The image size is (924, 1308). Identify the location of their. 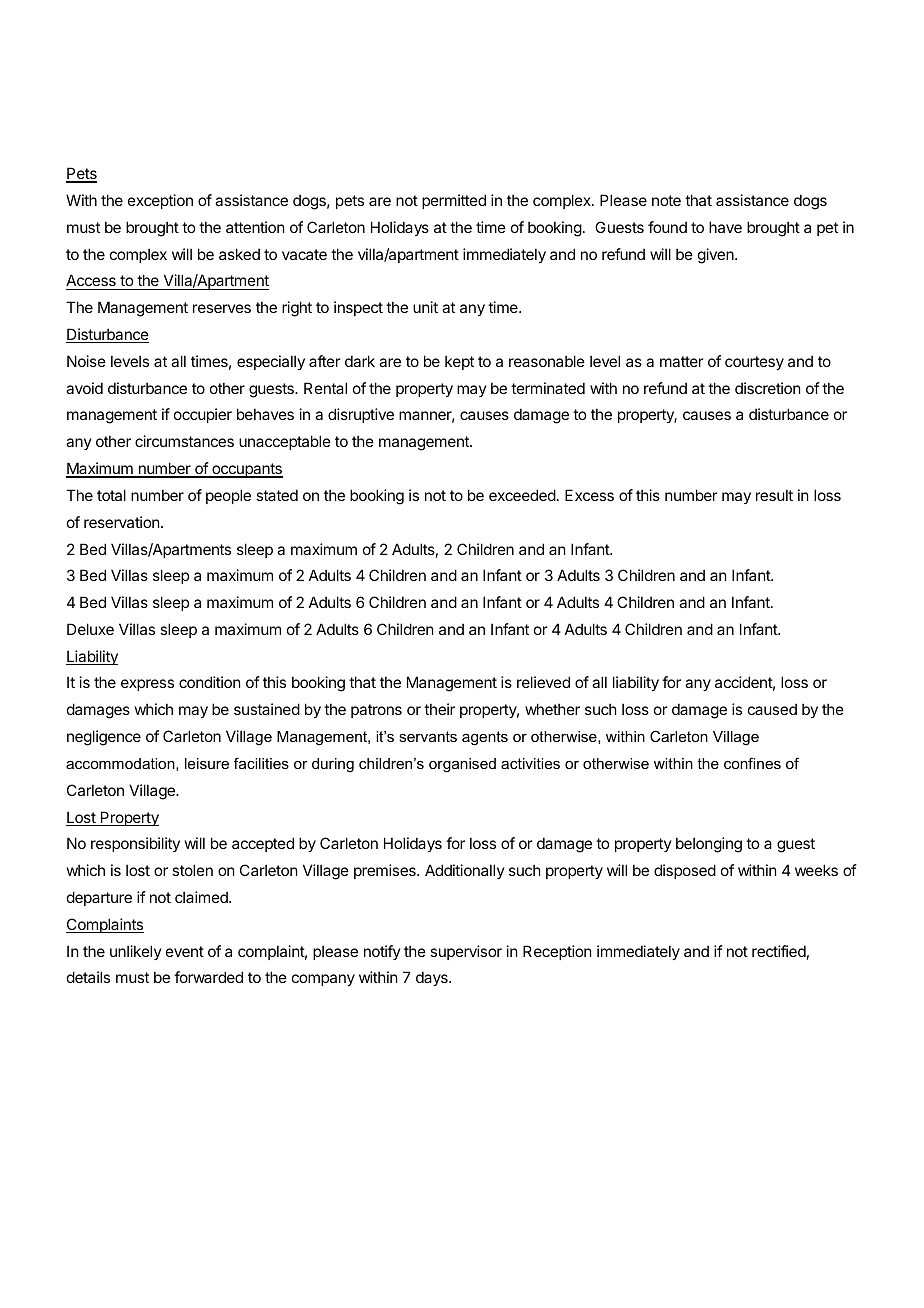
(439, 709).
